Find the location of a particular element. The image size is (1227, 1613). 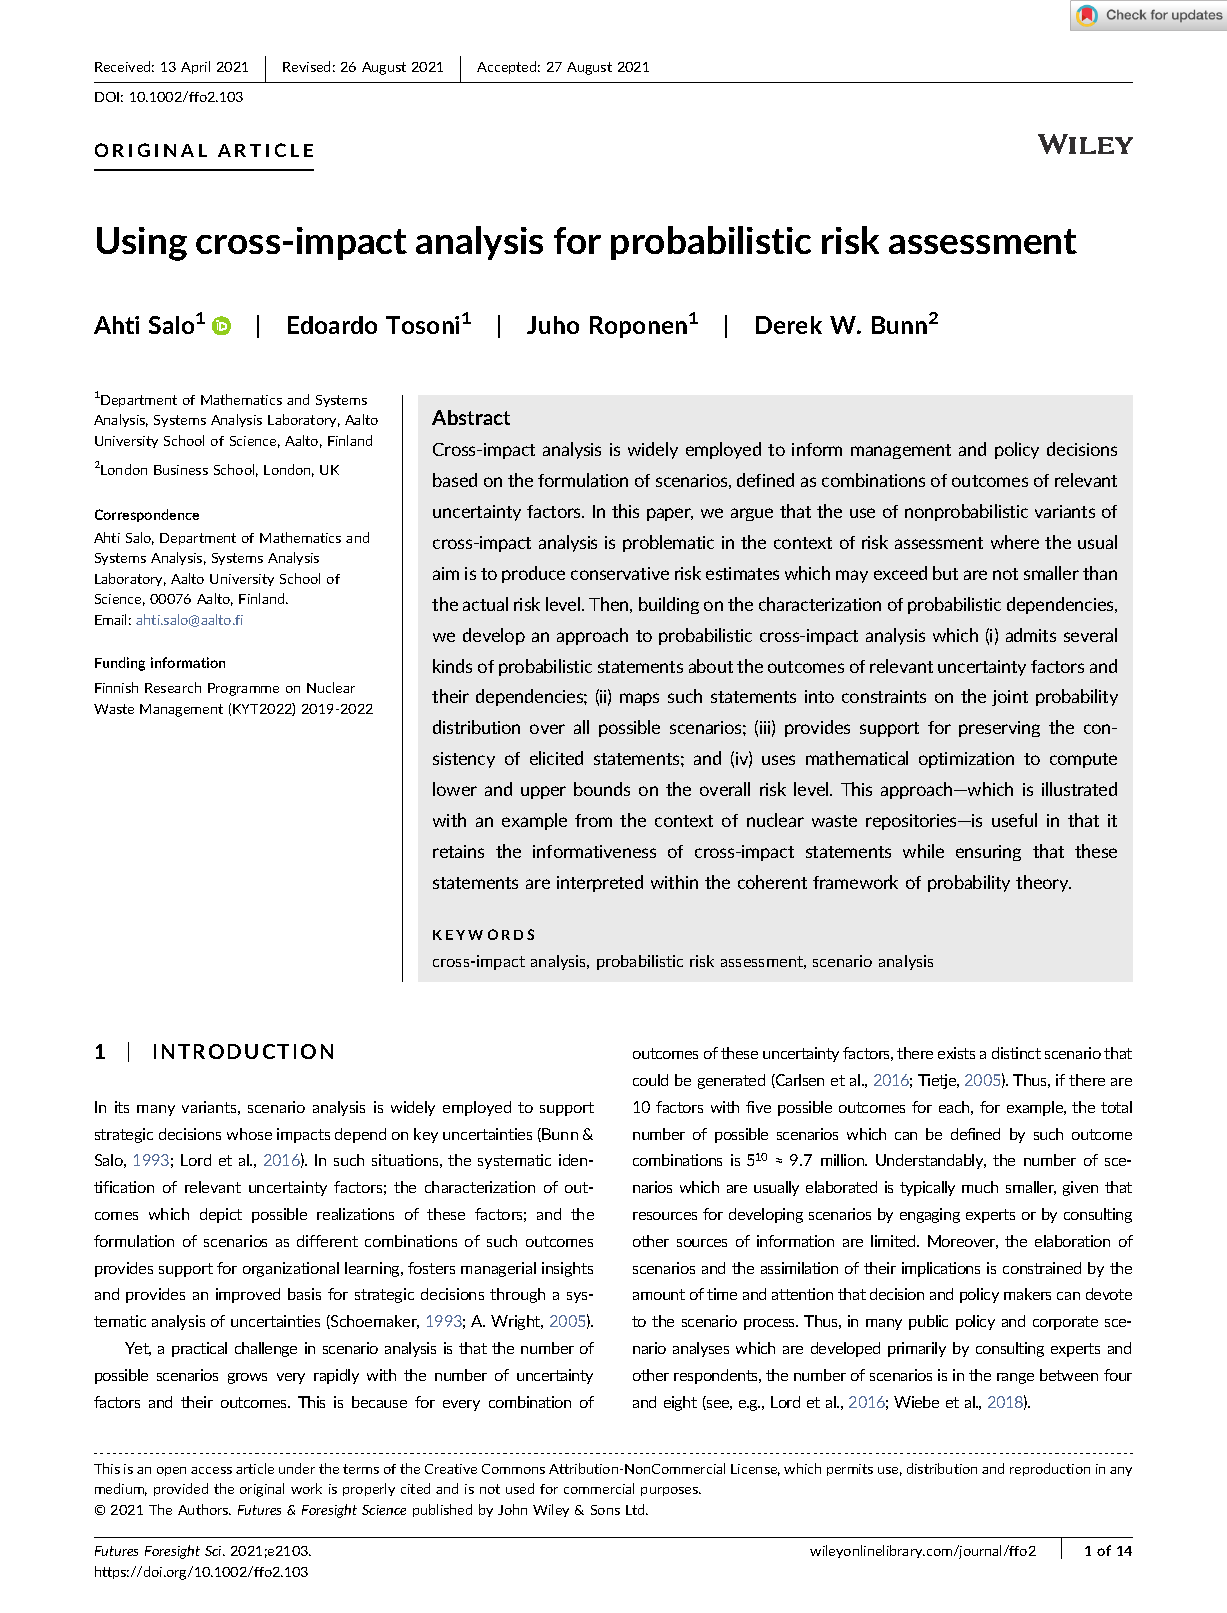

whose is located at coordinates (249, 1134).
